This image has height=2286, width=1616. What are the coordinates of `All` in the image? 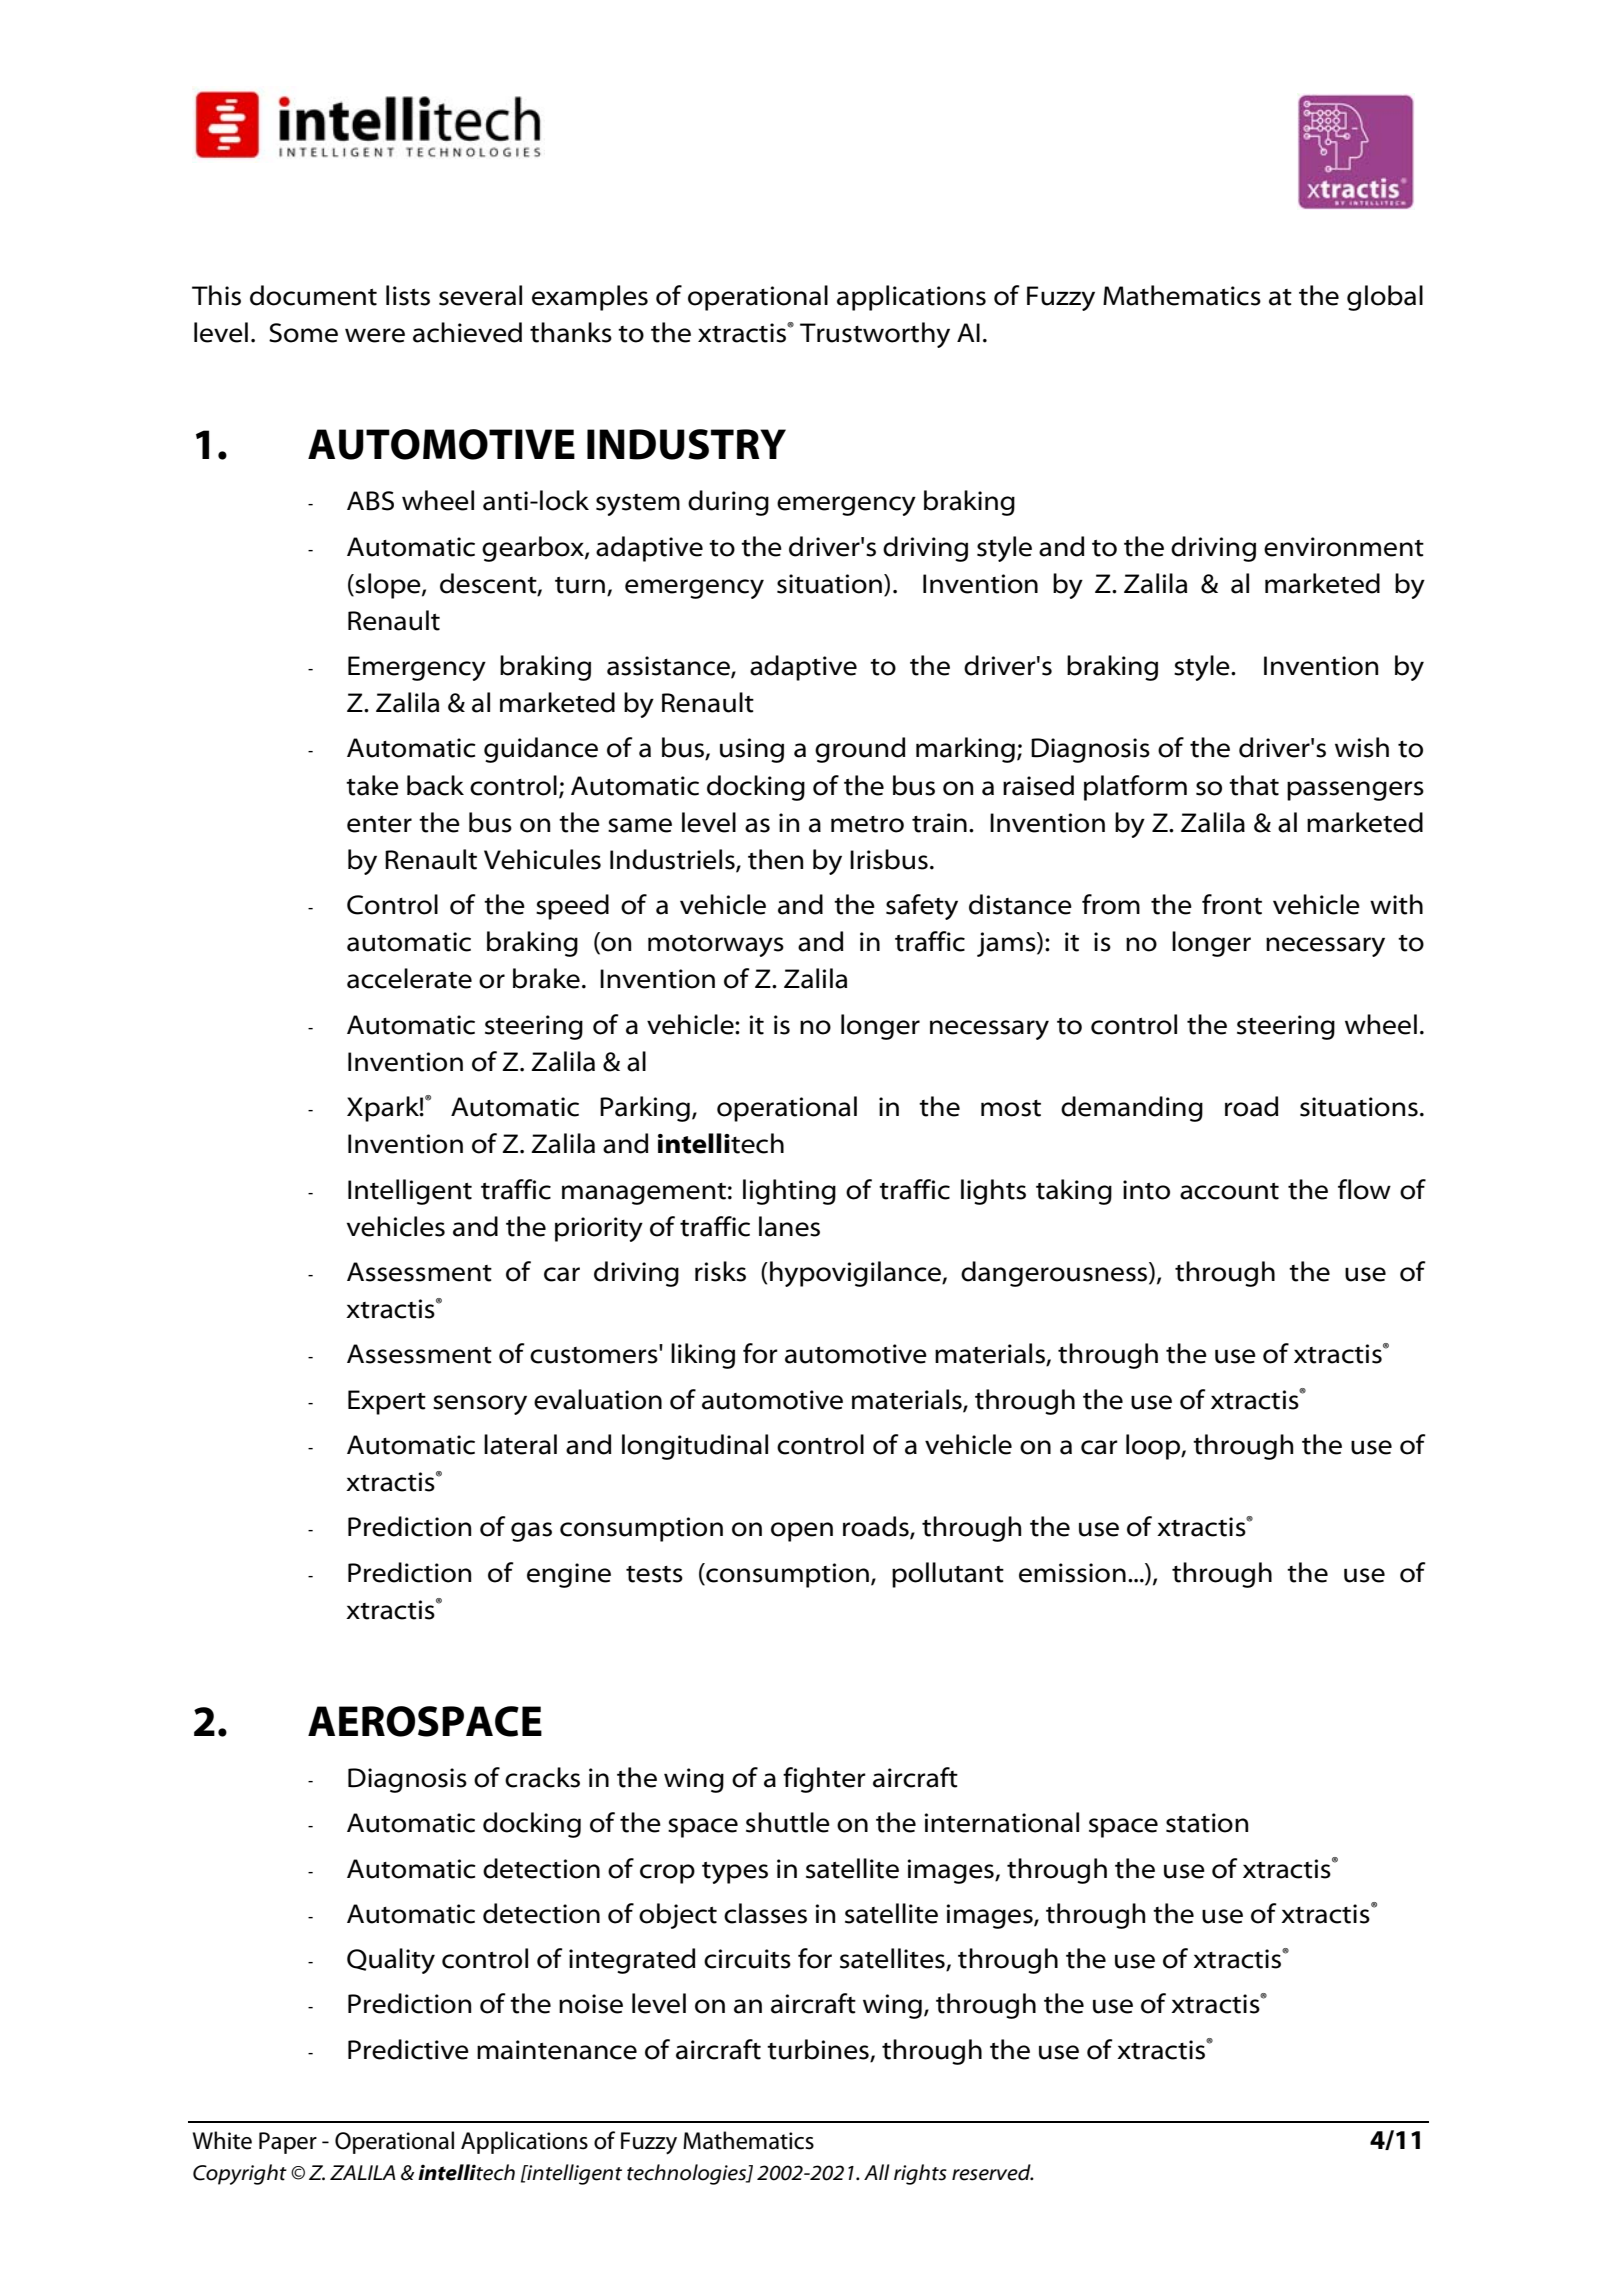 It's located at (877, 2172).
